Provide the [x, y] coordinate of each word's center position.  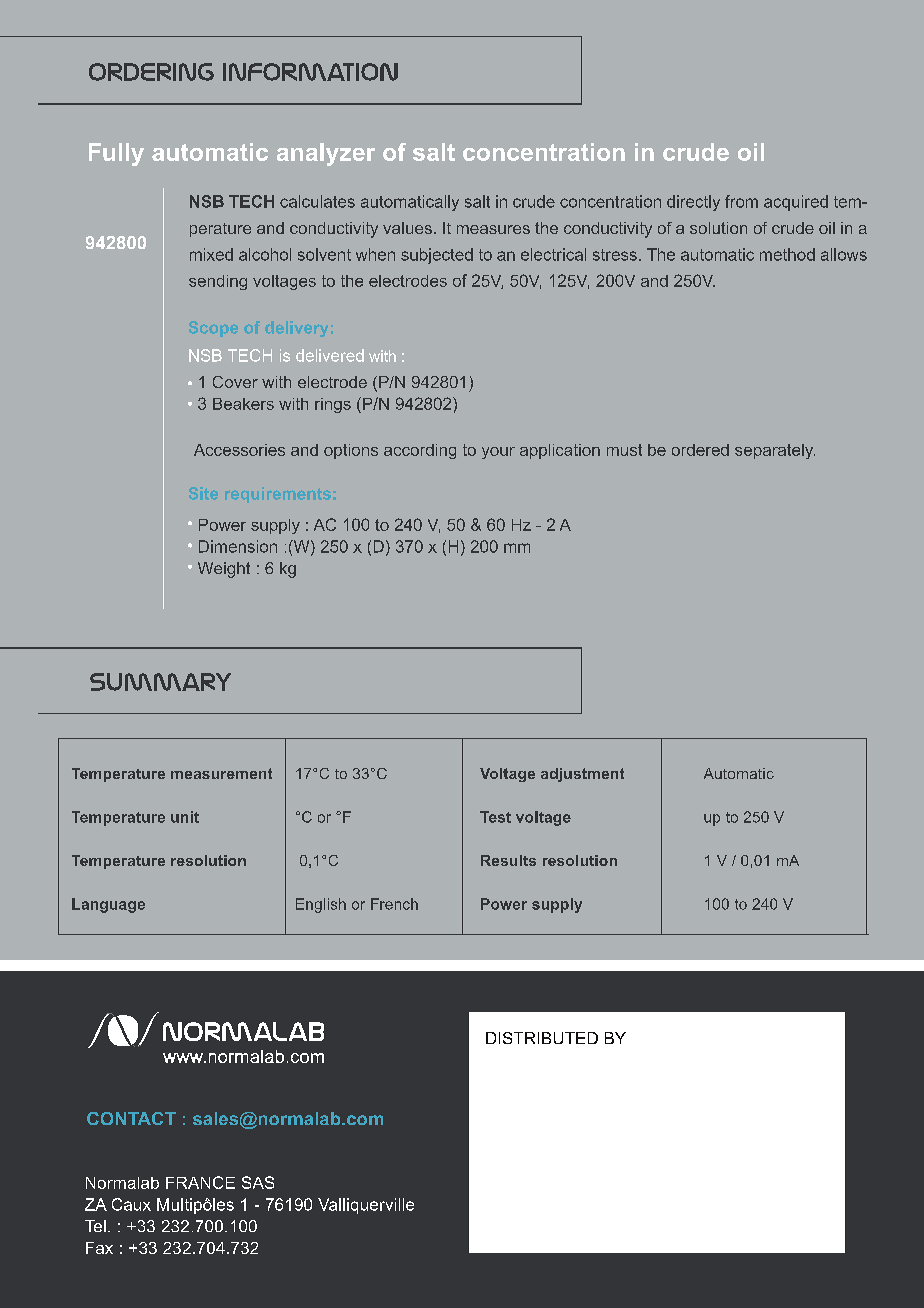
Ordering [151, 72]
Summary [160, 682]
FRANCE [200, 1182]
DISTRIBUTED [542, 1038]
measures [493, 229]
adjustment [582, 775]
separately [775, 451]
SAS [258, 1182]
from [741, 201]
